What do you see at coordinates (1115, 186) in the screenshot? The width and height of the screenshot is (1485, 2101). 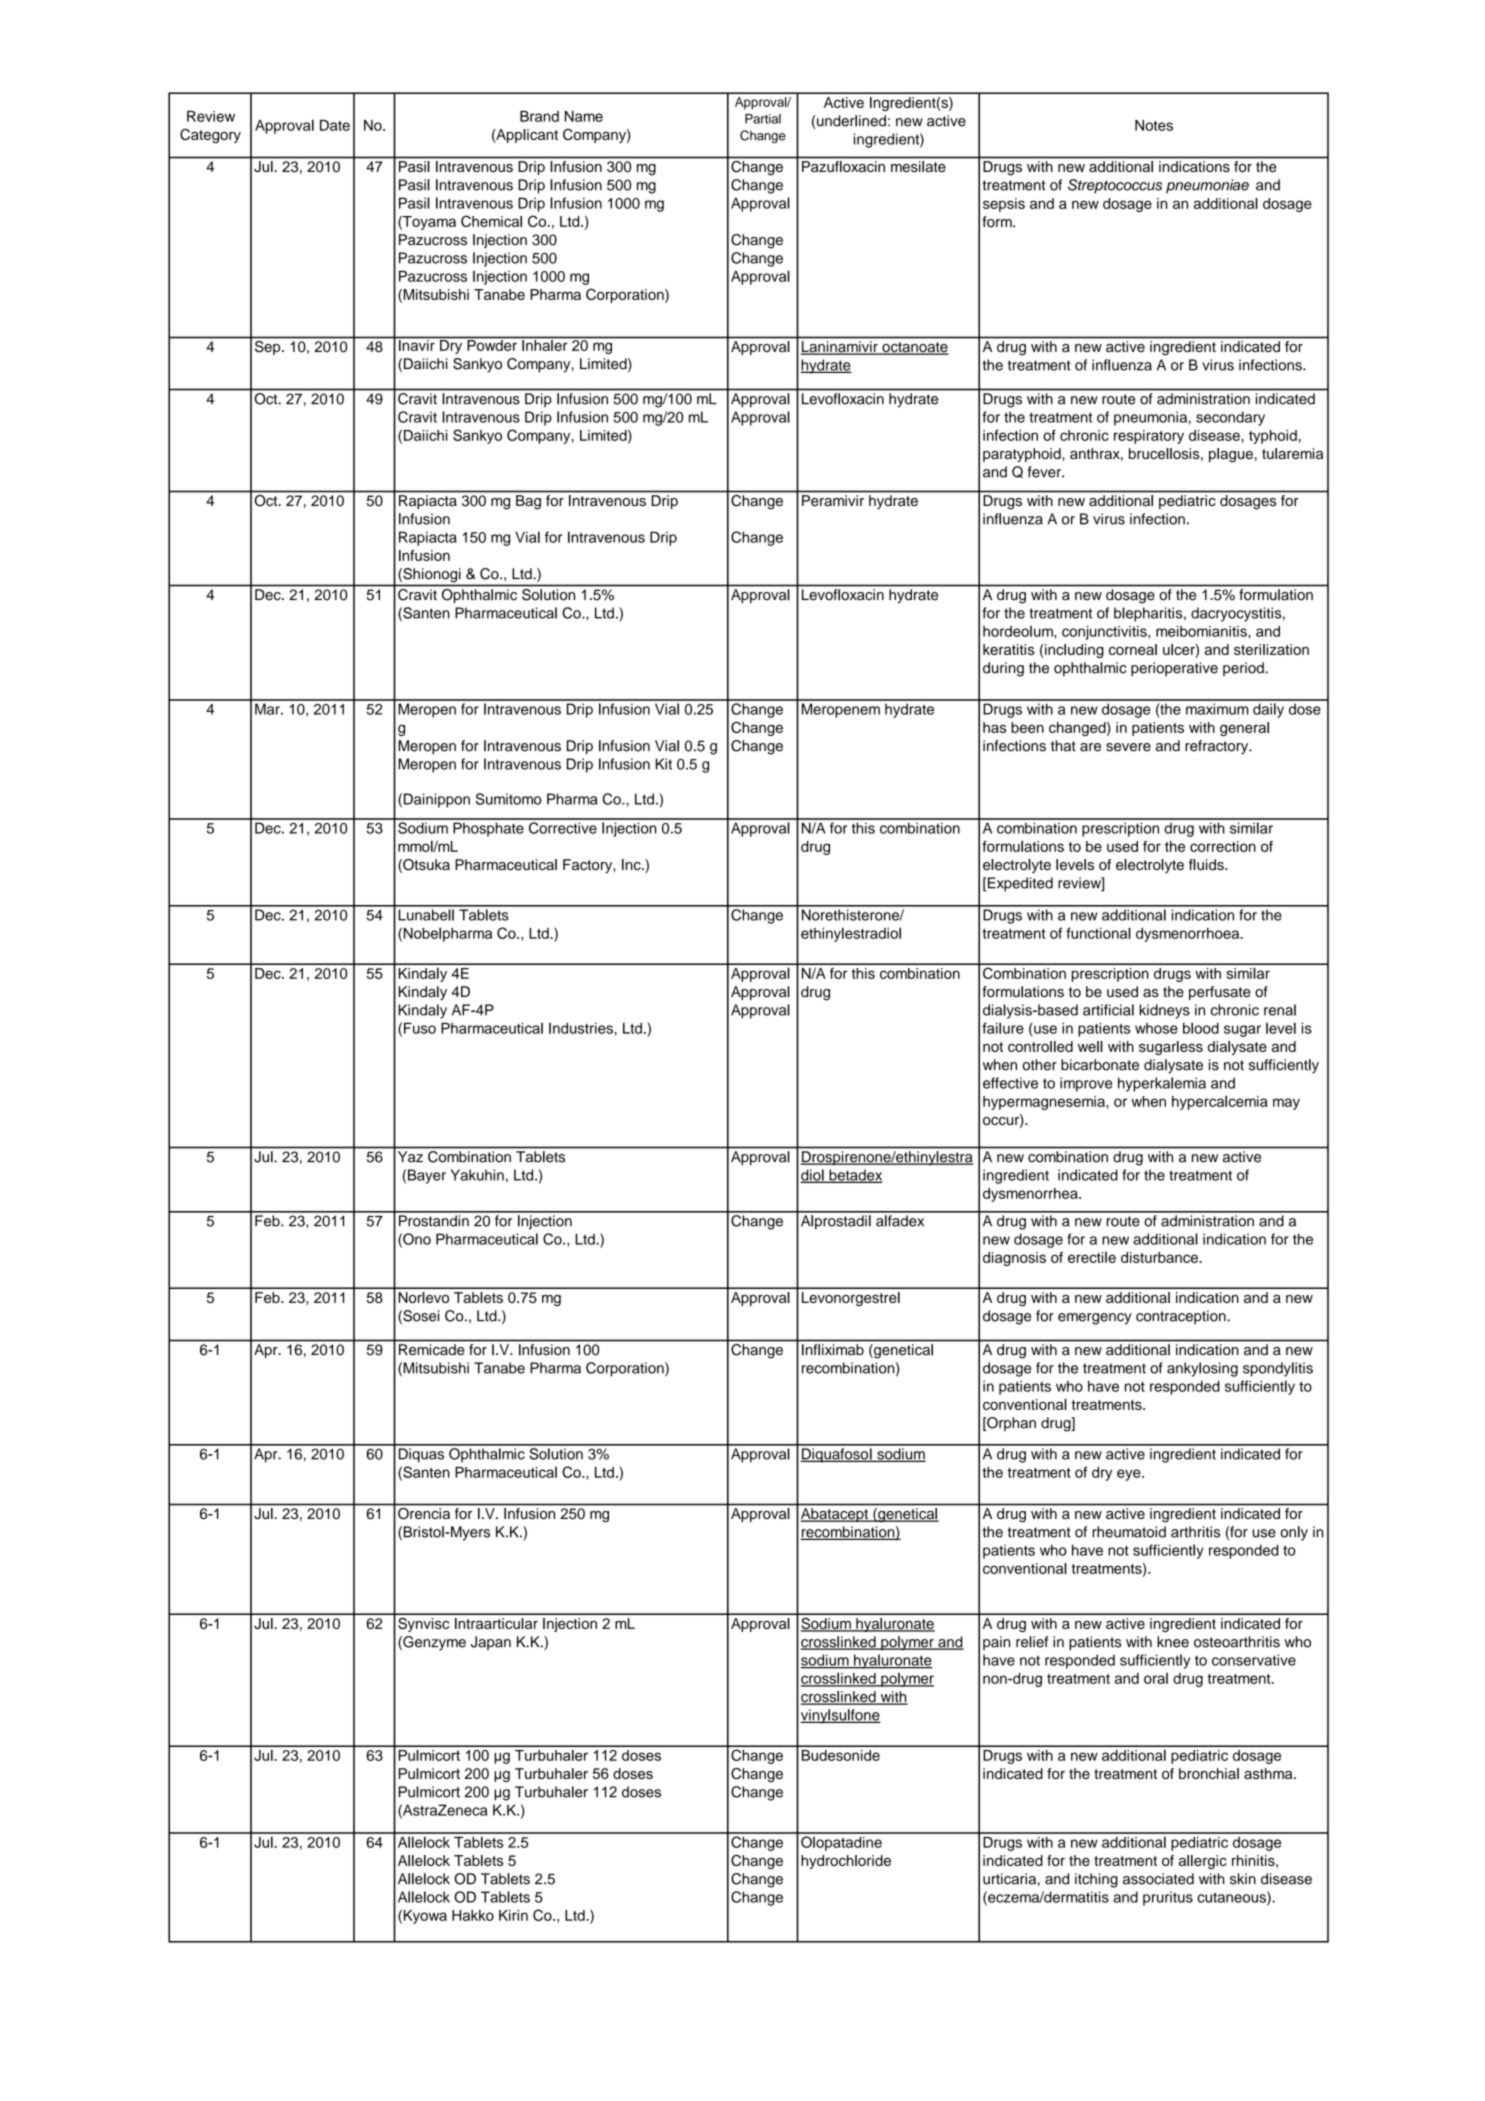 I see `Streptococcus` at bounding box center [1115, 186].
